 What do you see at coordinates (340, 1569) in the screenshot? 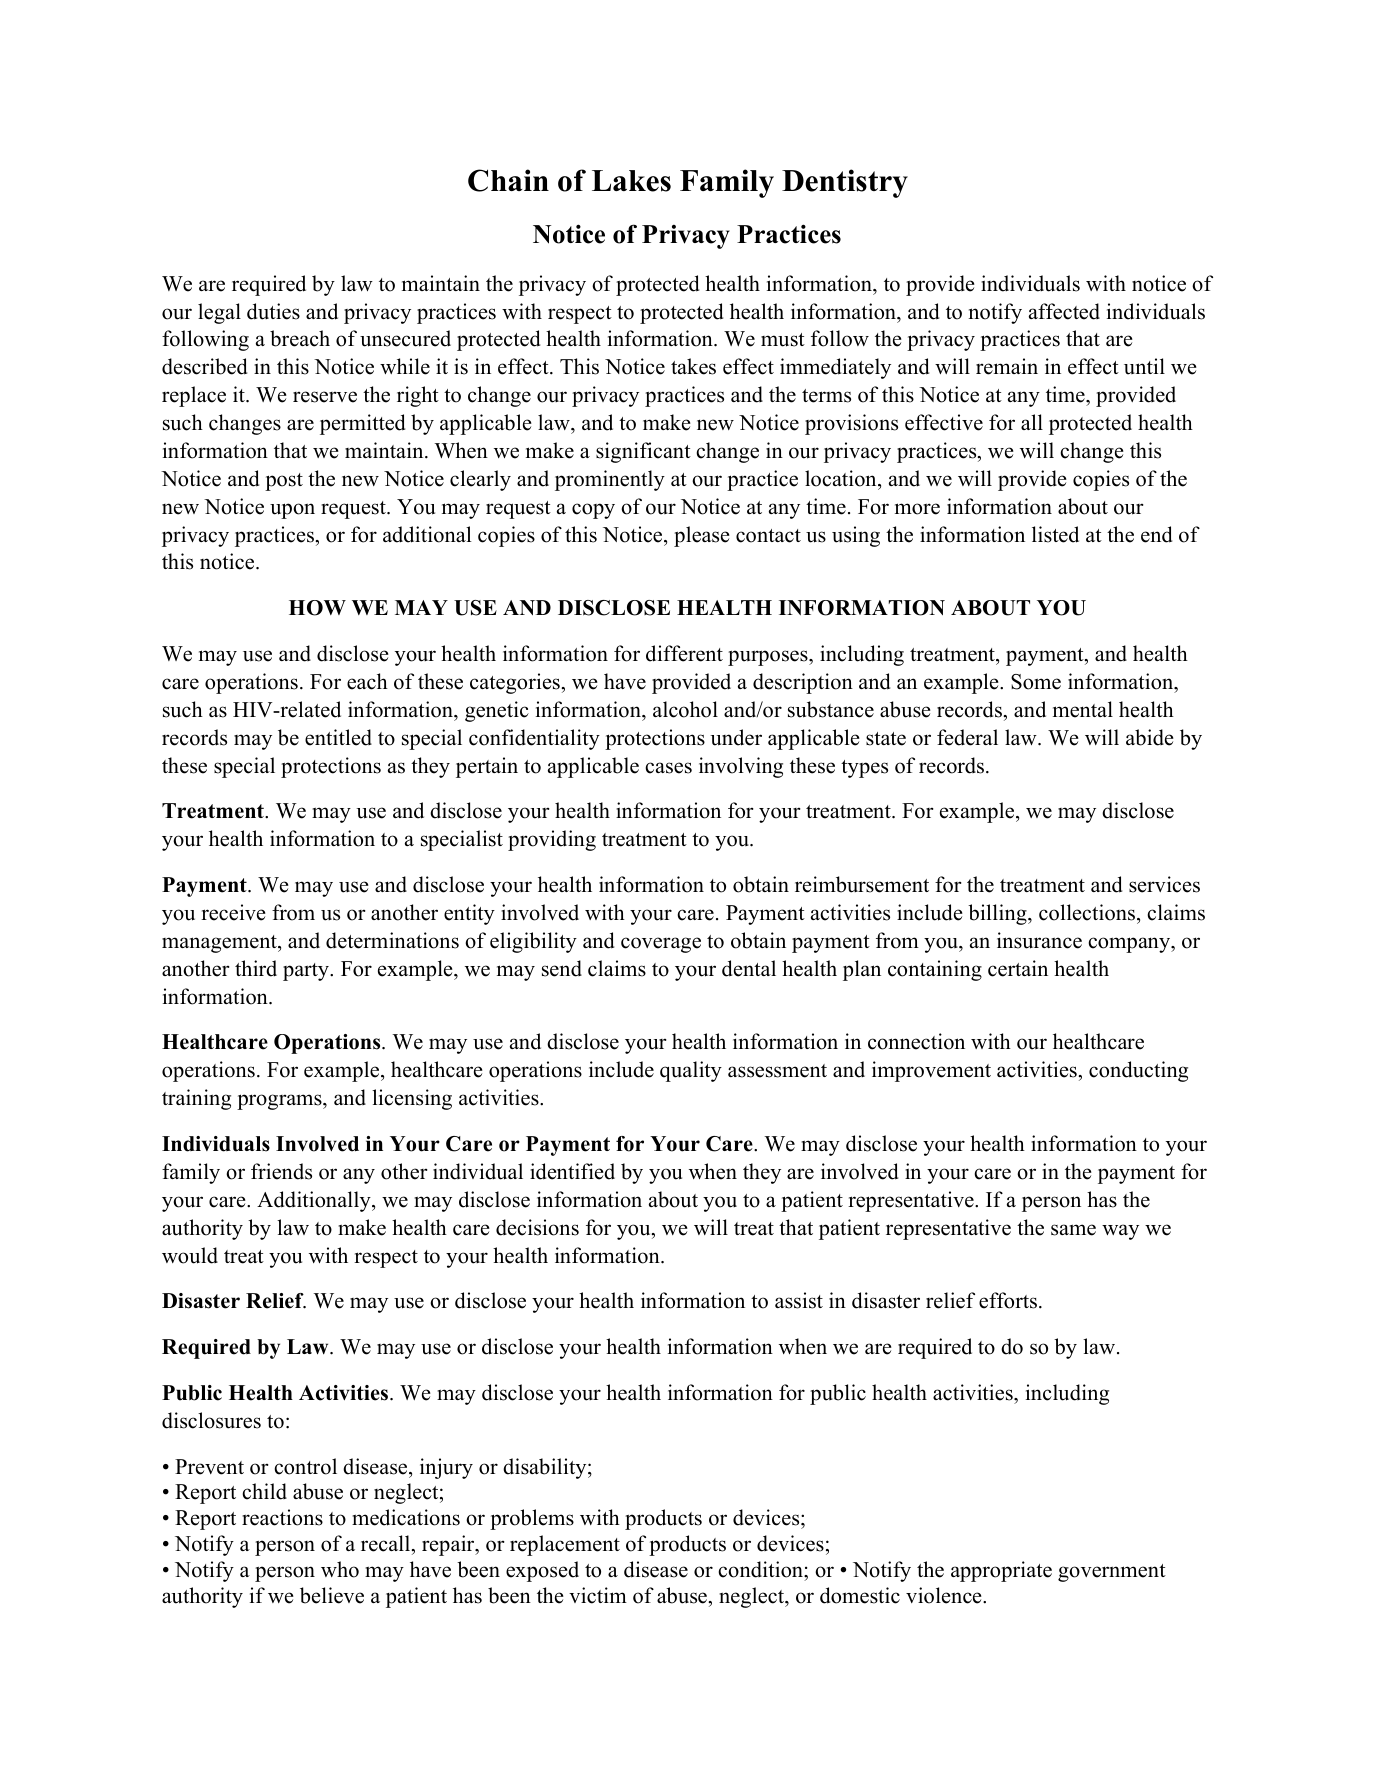
I see `who` at bounding box center [340, 1569].
